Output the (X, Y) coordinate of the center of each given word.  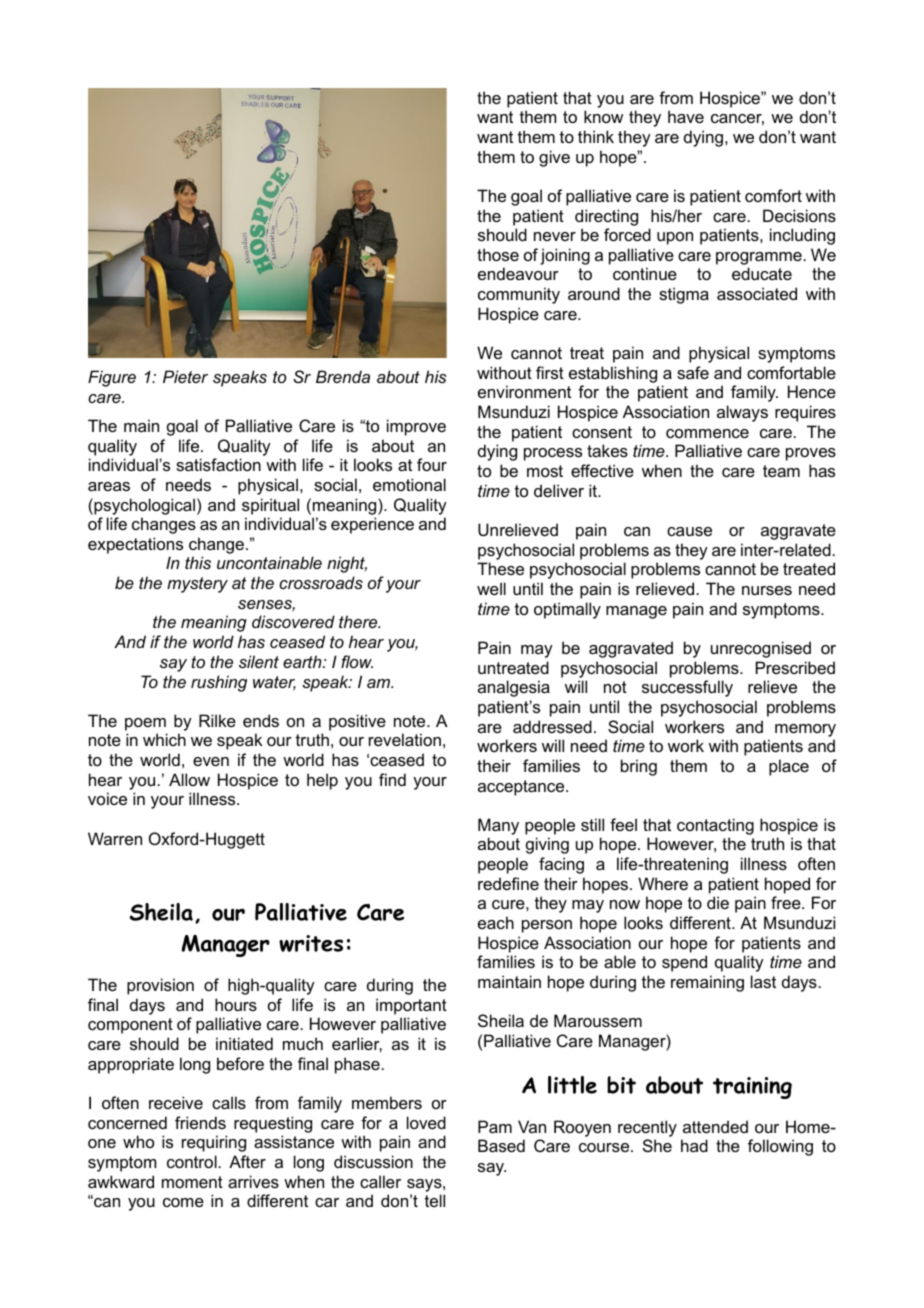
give (554, 158)
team (781, 471)
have (686, 116)
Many (498, 826)
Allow (189, 779)
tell (435, 1200)
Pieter (185, 376)
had (694, 1145)
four (432, 464)
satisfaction (218, 464)
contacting (715, 826)
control (192, 1161)
